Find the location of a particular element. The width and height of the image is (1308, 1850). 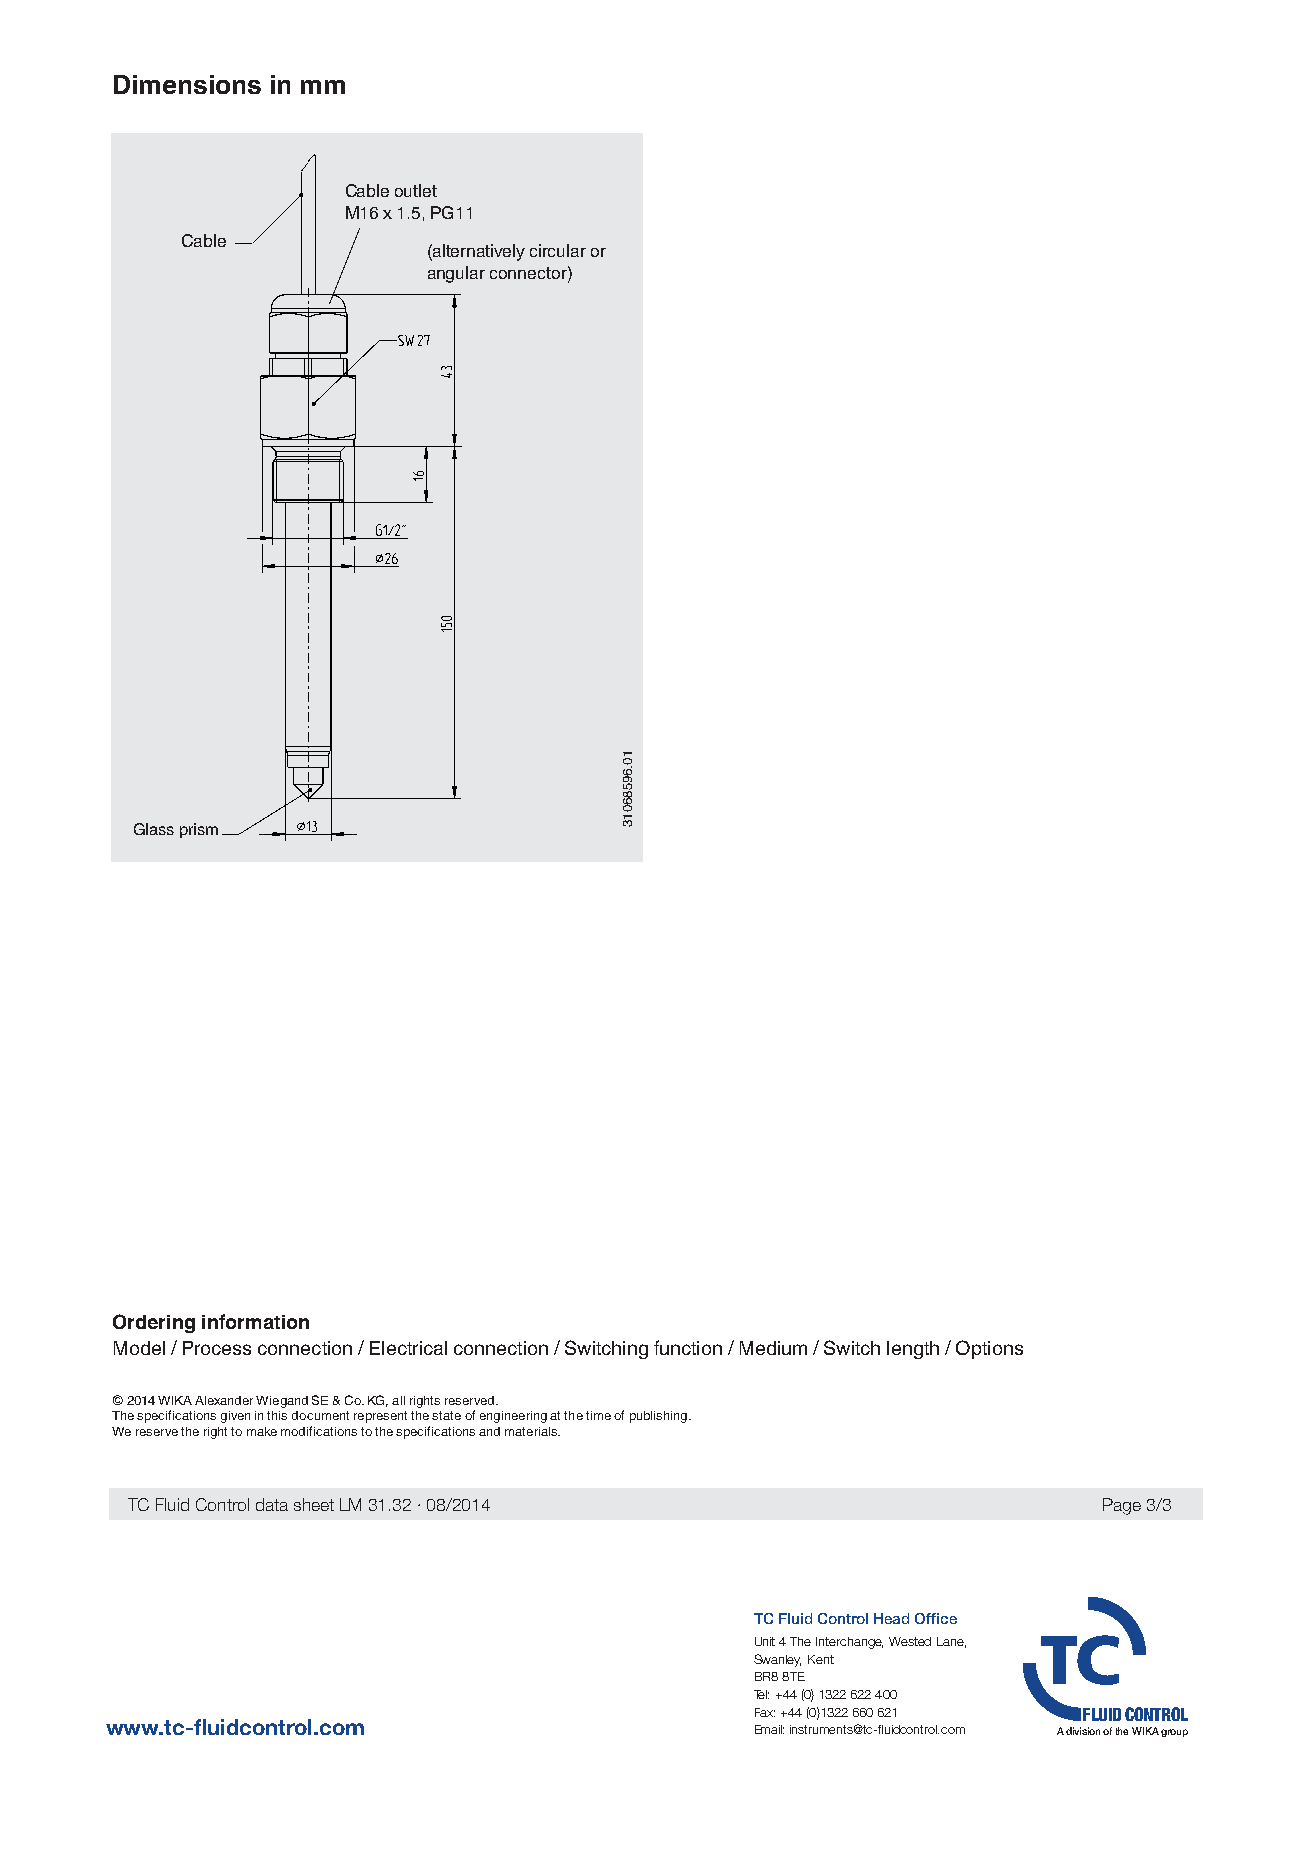

Unit is located at coordinates (765, 1641).
